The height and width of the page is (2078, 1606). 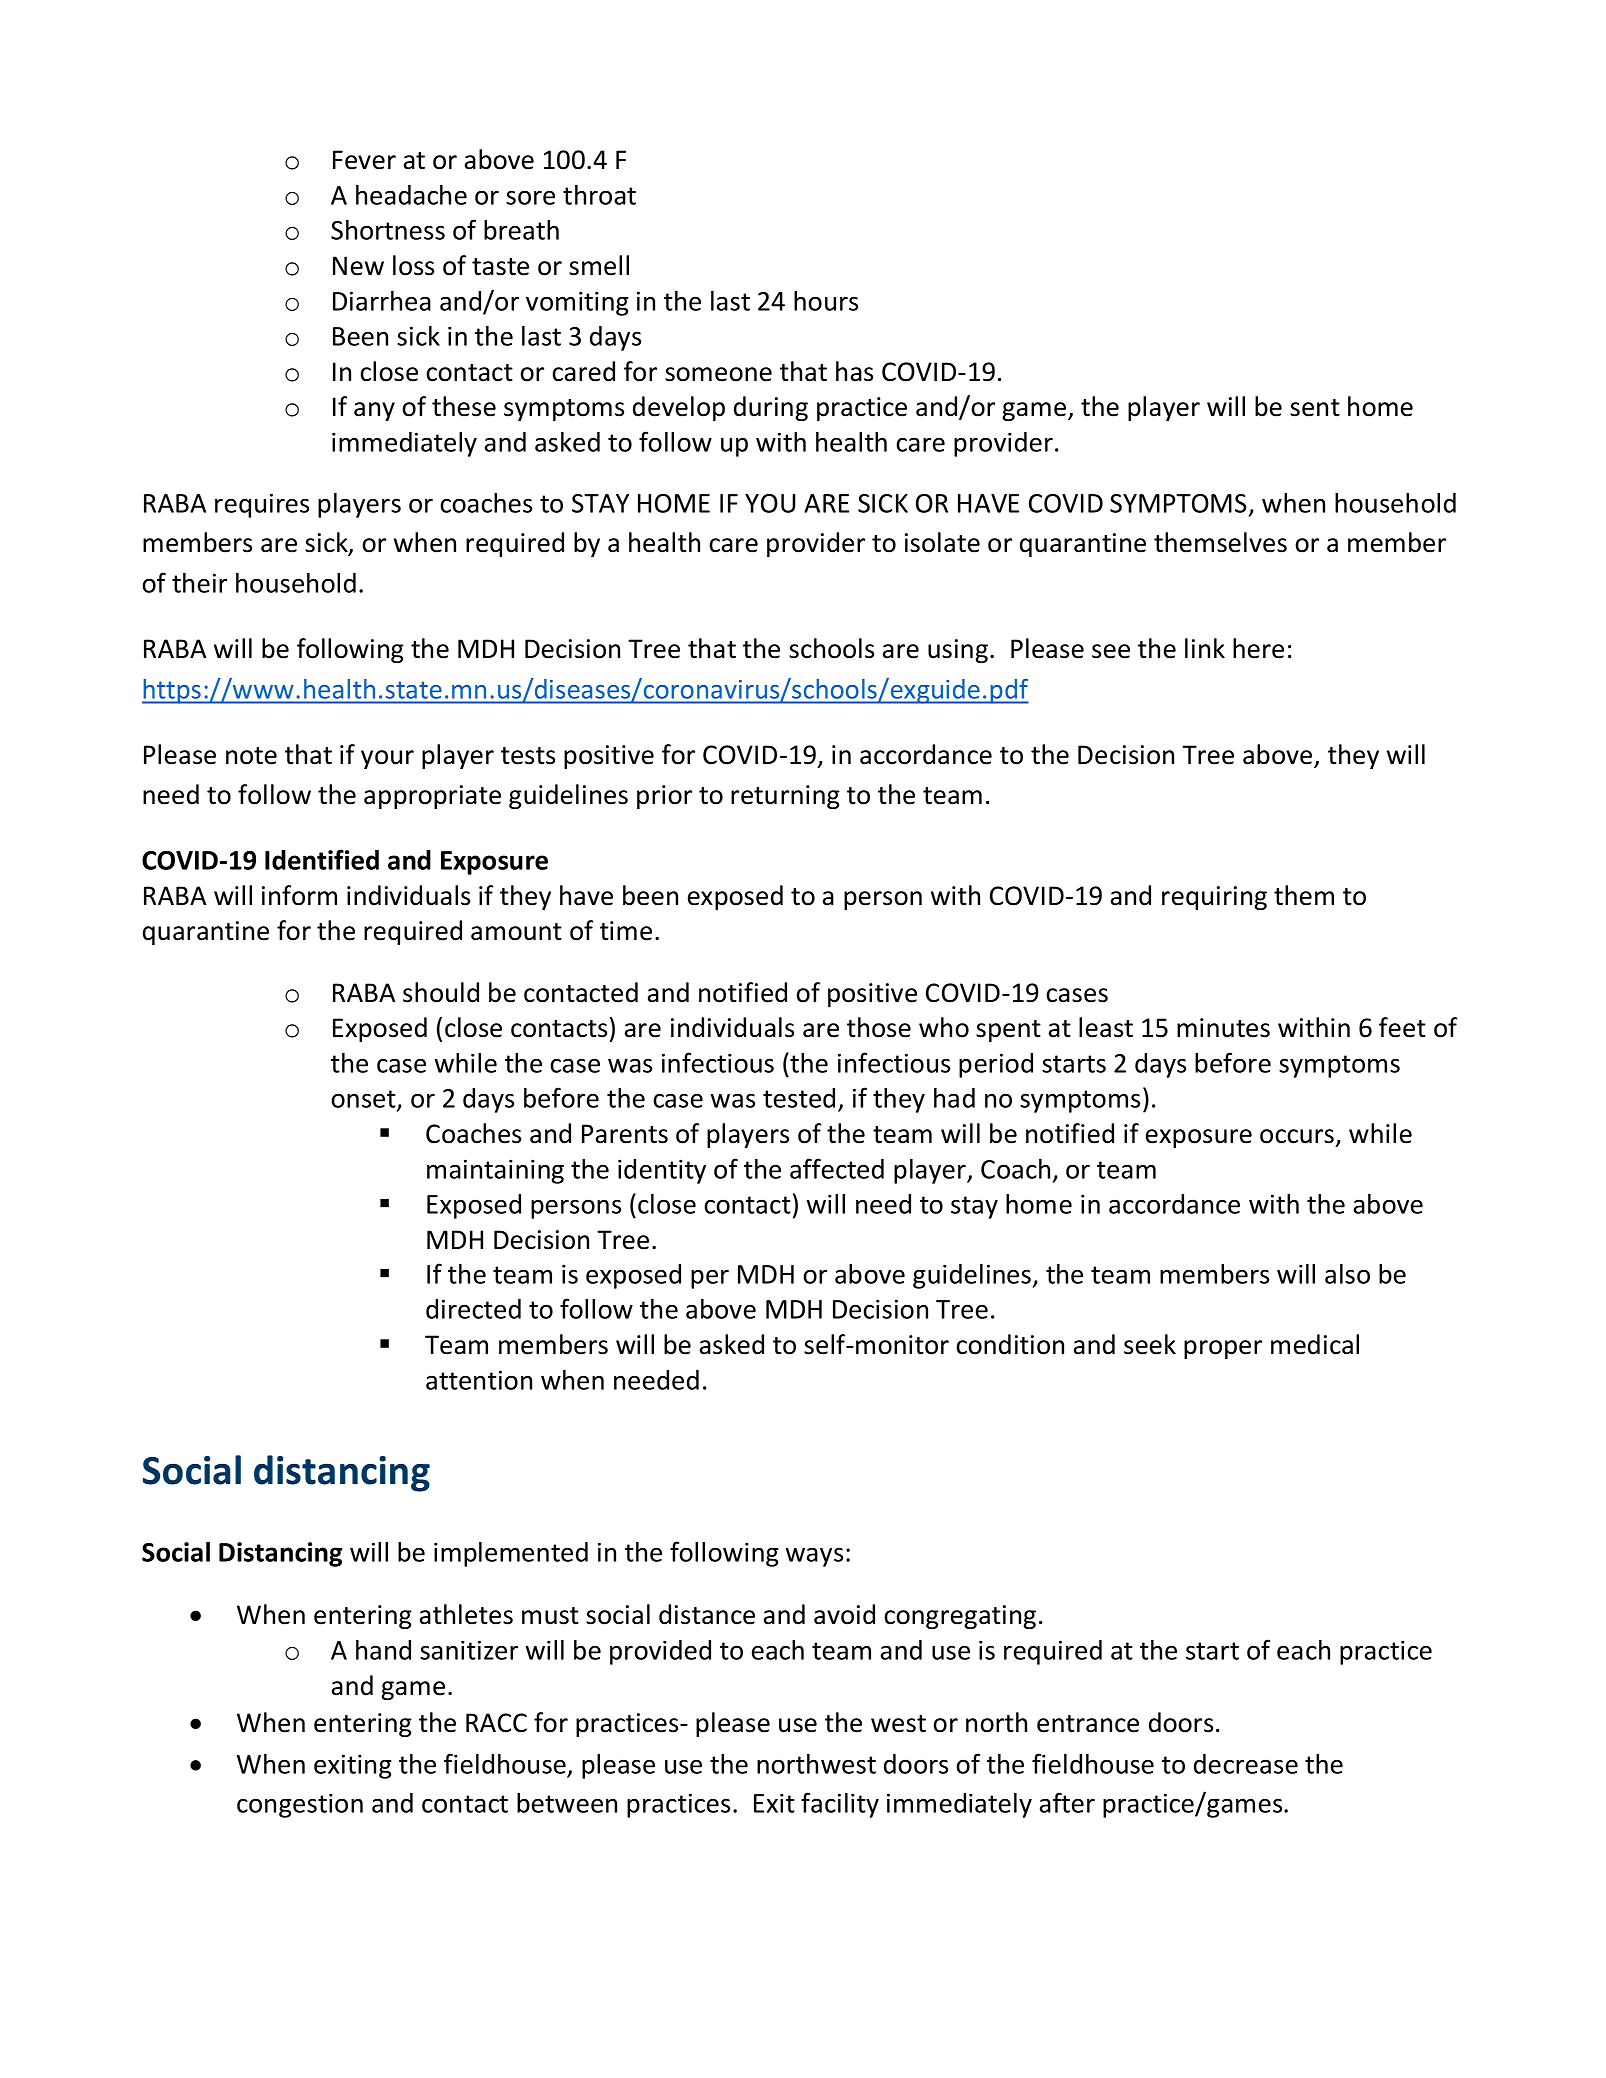 I want to click on should, so click(x=441, y=992).
